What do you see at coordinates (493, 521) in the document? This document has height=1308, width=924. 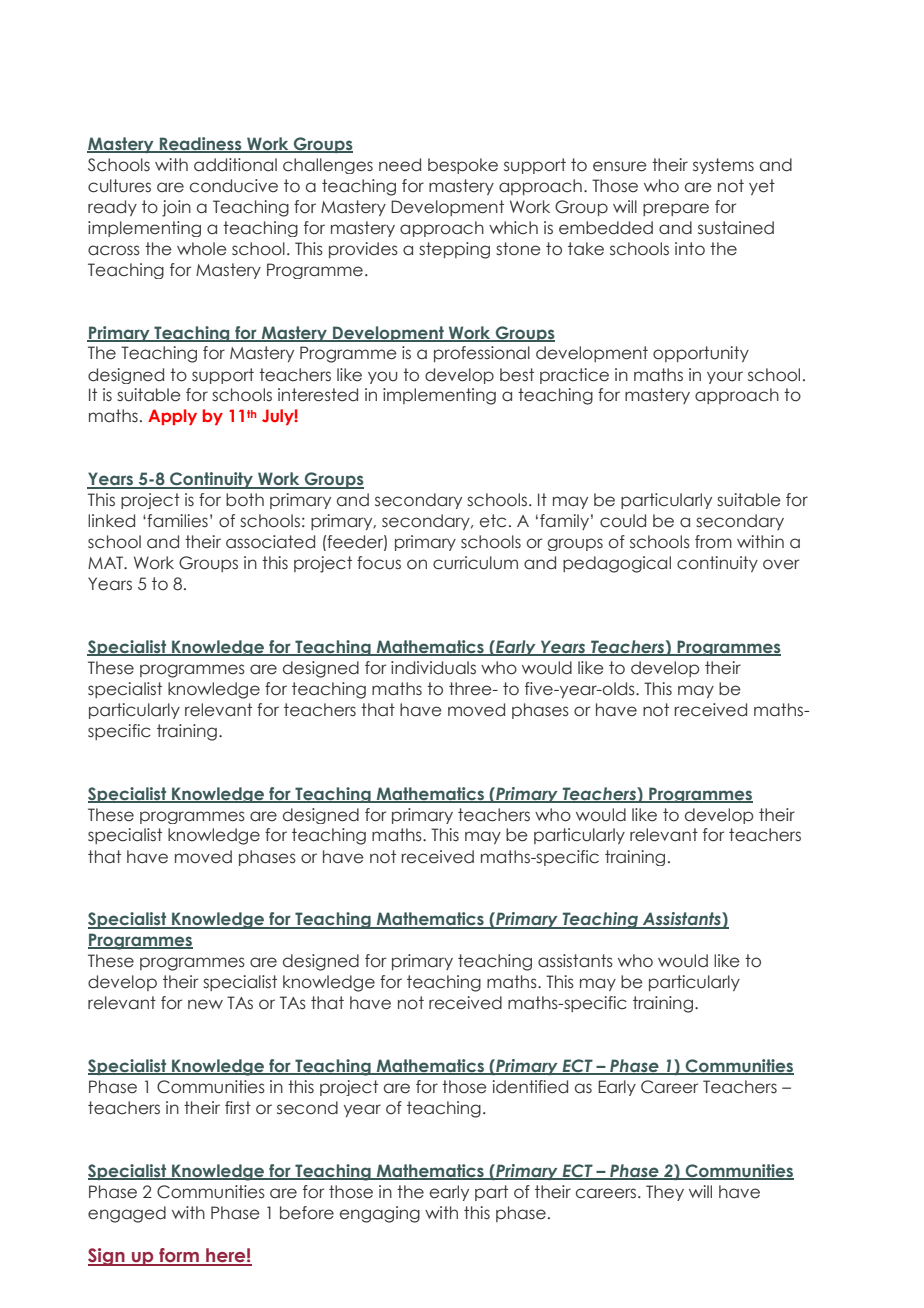 I see `etc` at bounding box center [493, 521].
